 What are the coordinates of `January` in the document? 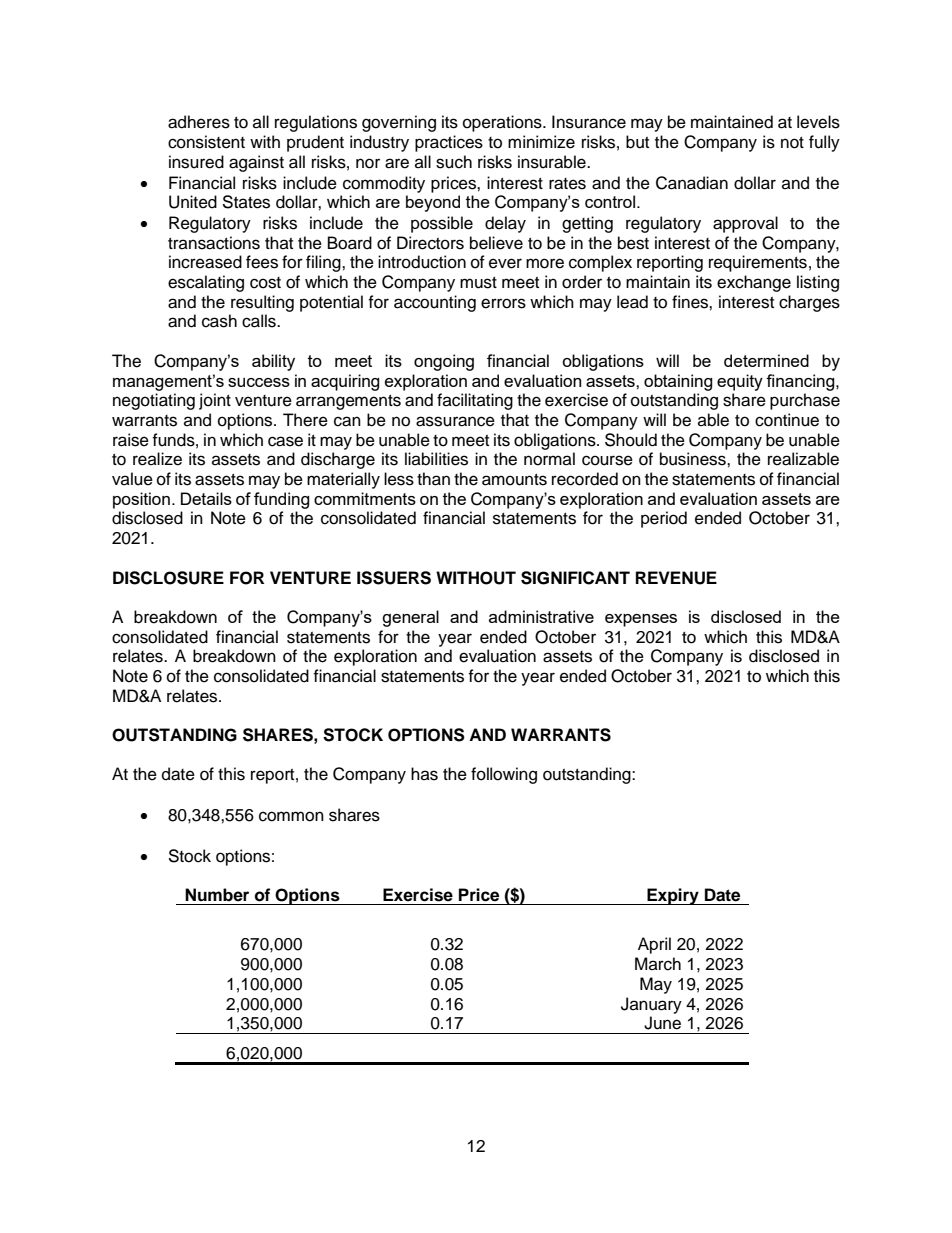 It's located at (651, 1005).
